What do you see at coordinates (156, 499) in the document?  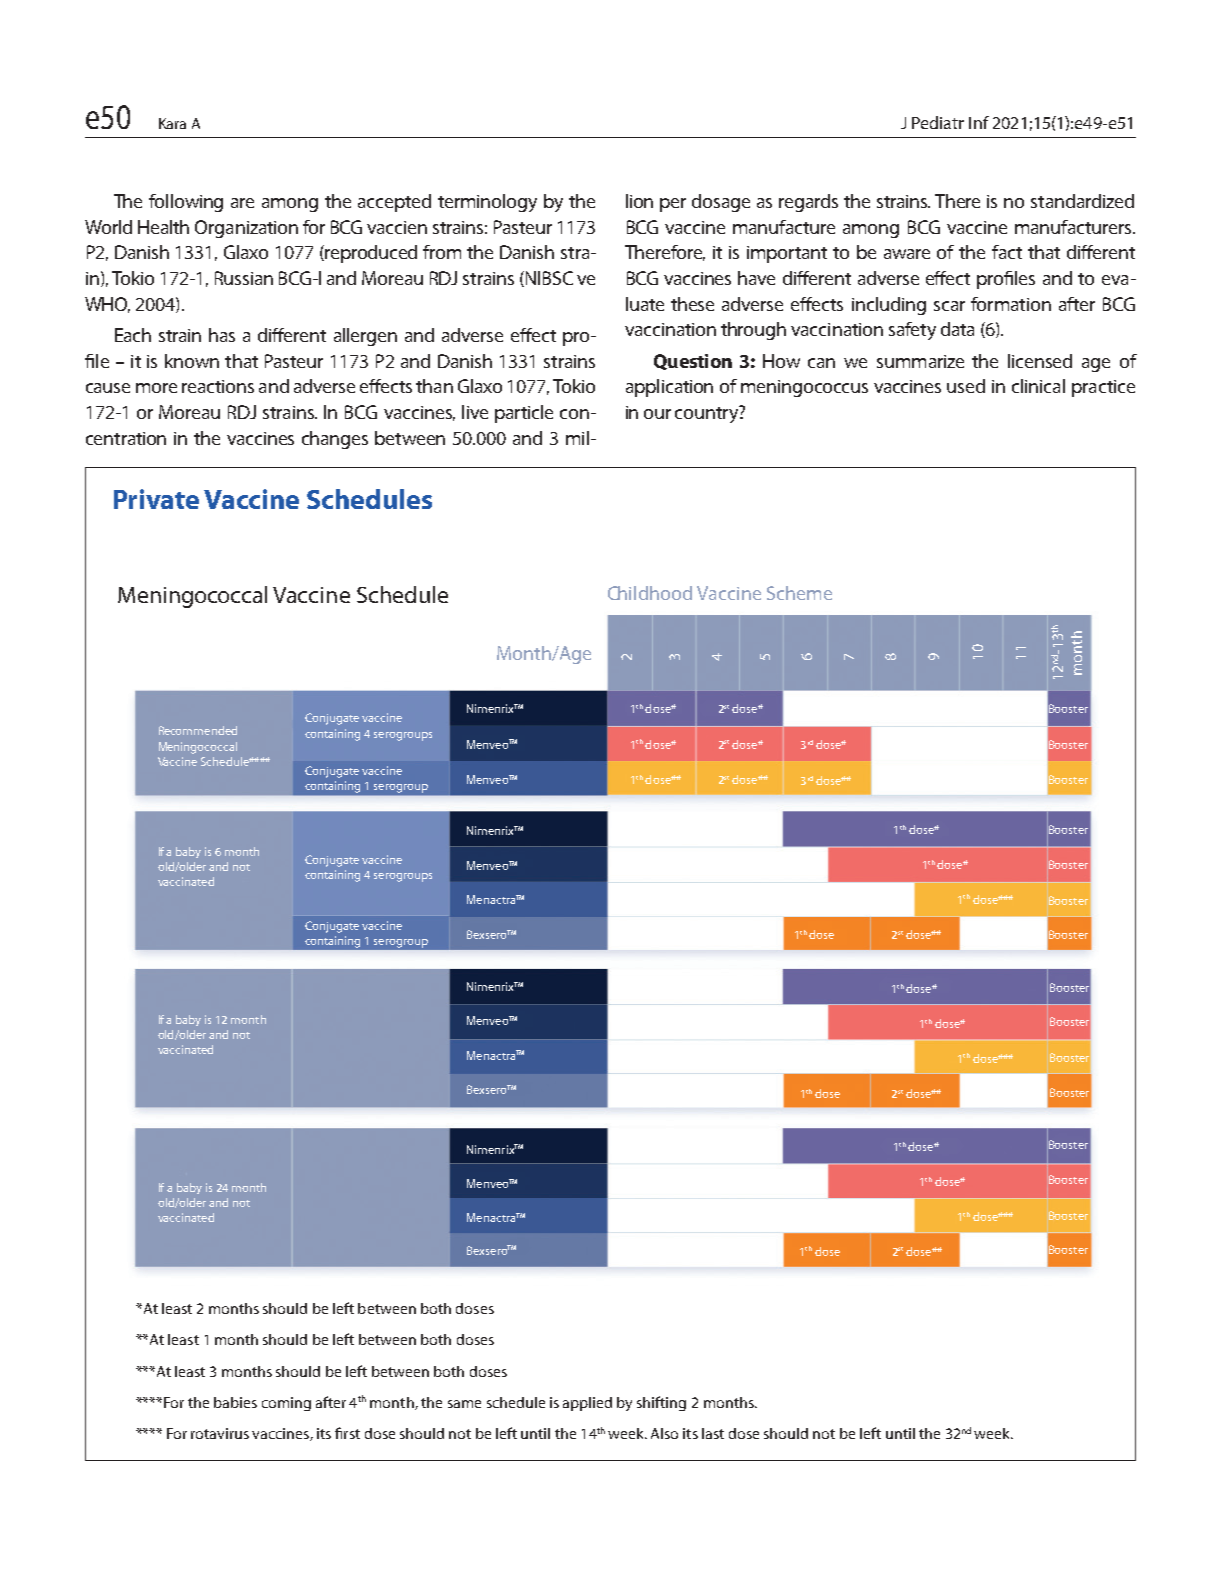 I see `Private` at bounding box center [156, 499].
